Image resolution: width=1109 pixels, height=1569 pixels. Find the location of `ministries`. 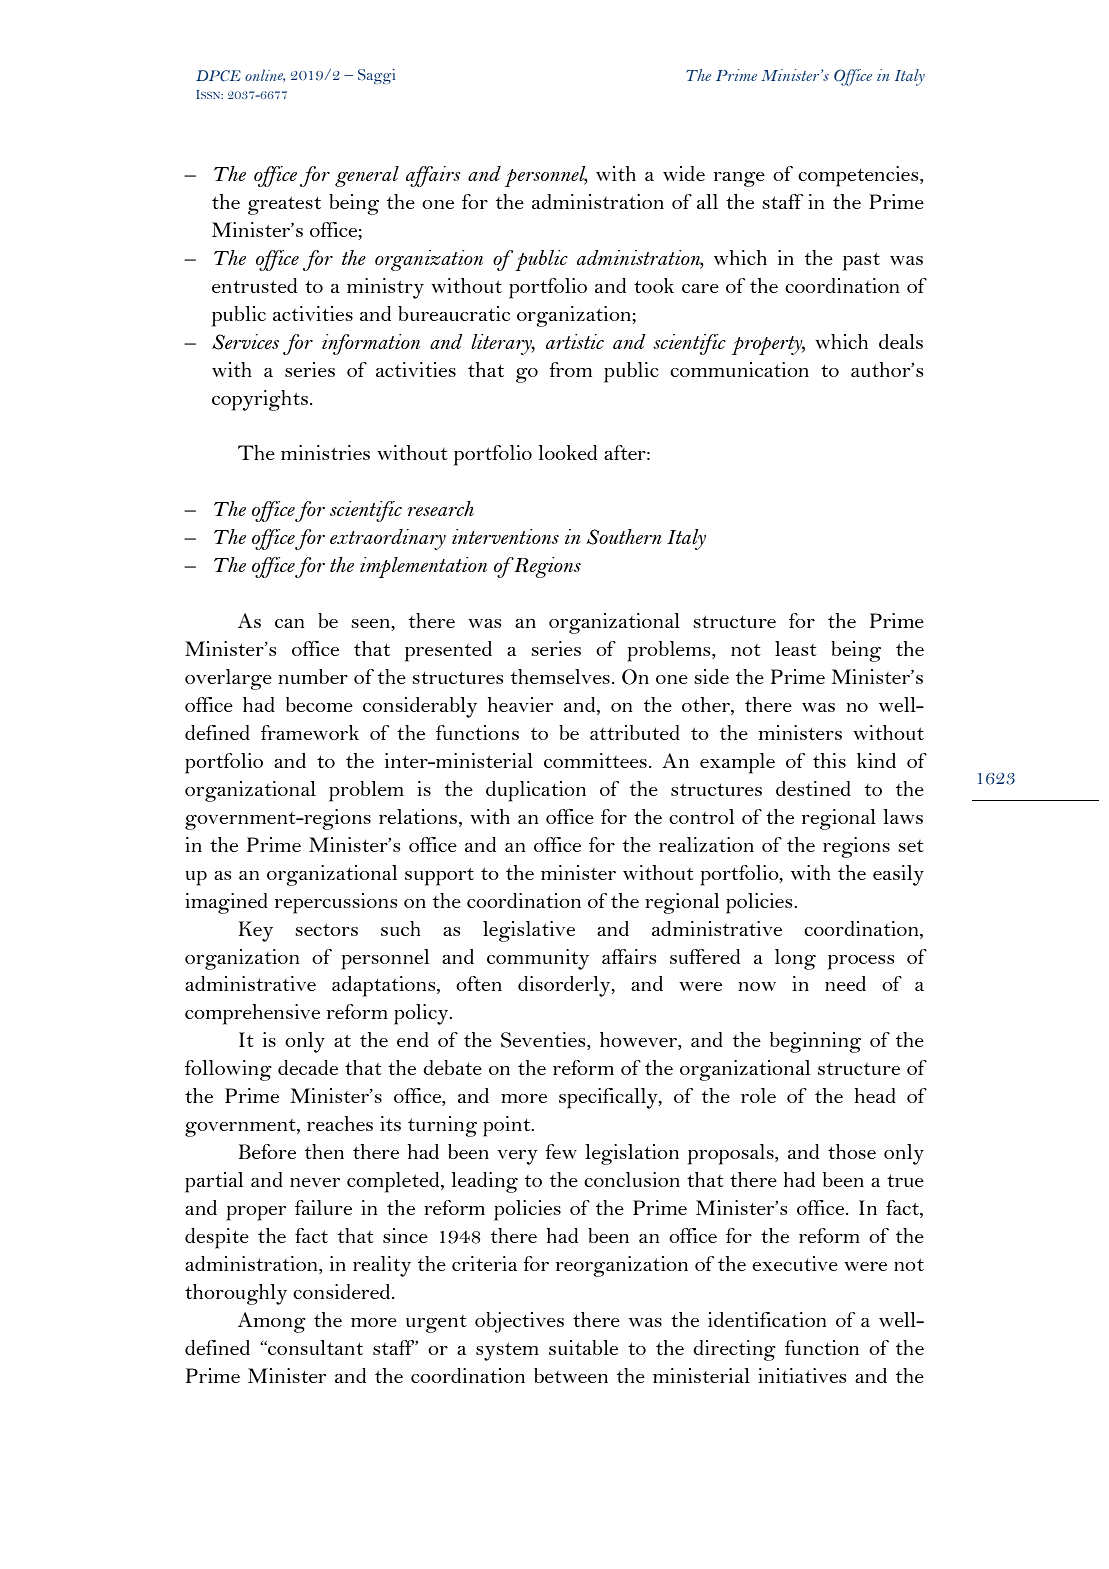

ministries is located at coordinates (325, 452).
